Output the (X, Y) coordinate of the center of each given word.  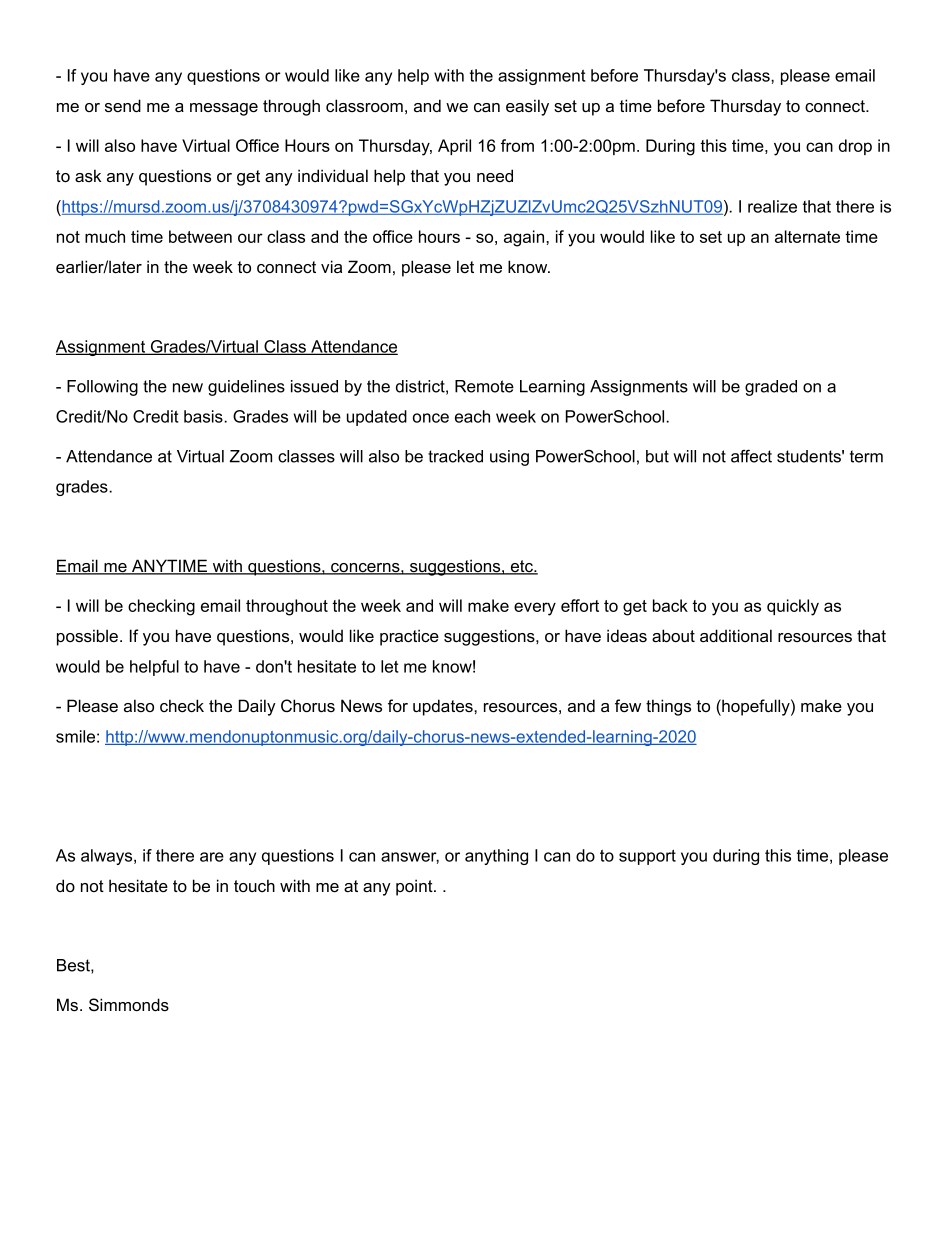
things (668, 707)
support (647, 857)
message (224, 109)
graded (771, 388)
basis (204, 416)
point (415, 887)
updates (444, 707)
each (472, 416)
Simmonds (129, 1005)
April (454, 147)
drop (855, 147)
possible (89, 637)
